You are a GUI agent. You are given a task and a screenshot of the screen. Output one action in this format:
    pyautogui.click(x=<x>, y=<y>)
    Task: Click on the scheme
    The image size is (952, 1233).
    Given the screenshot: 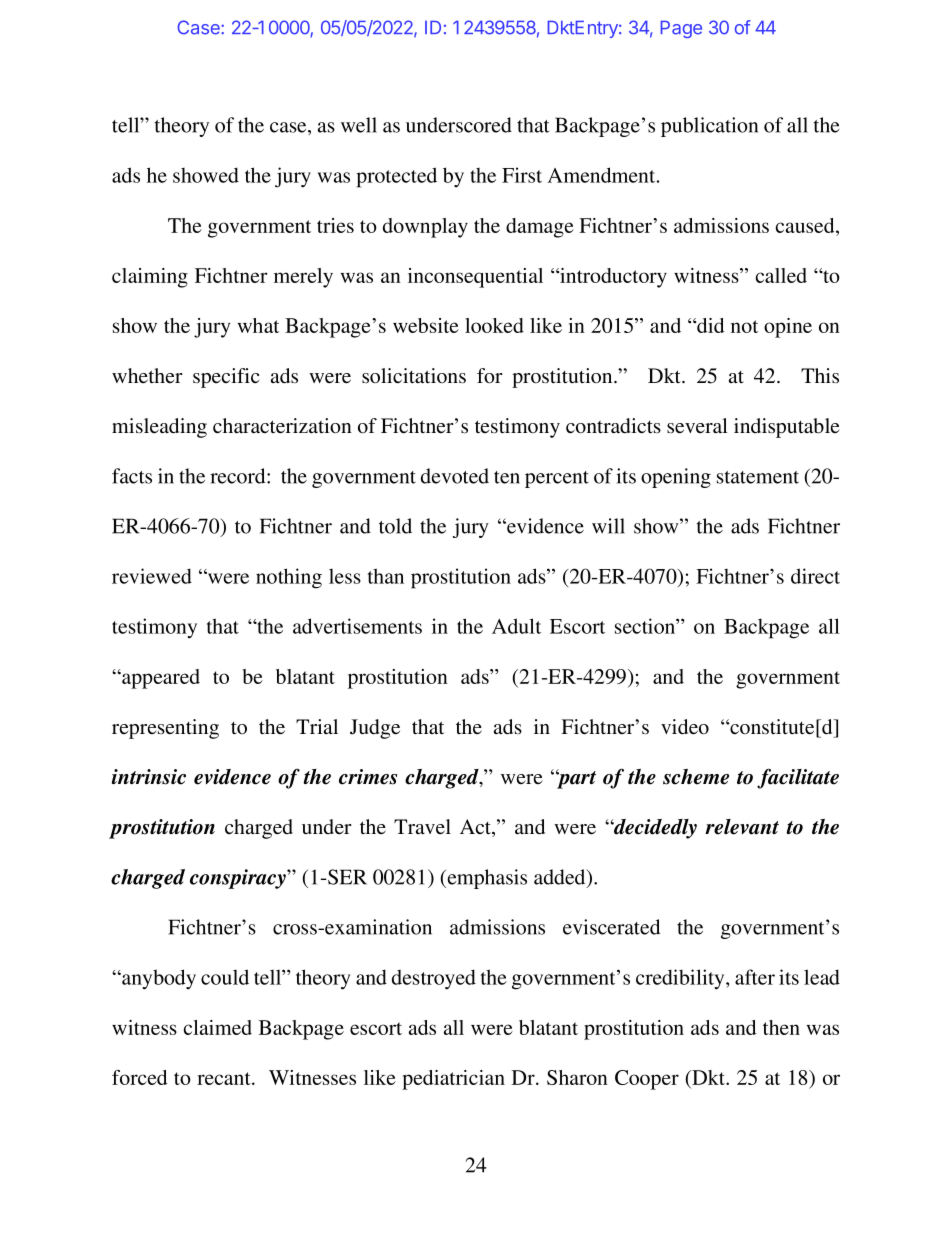 What is the action you would take?
    pyautogui.click(x=696, y=777)
